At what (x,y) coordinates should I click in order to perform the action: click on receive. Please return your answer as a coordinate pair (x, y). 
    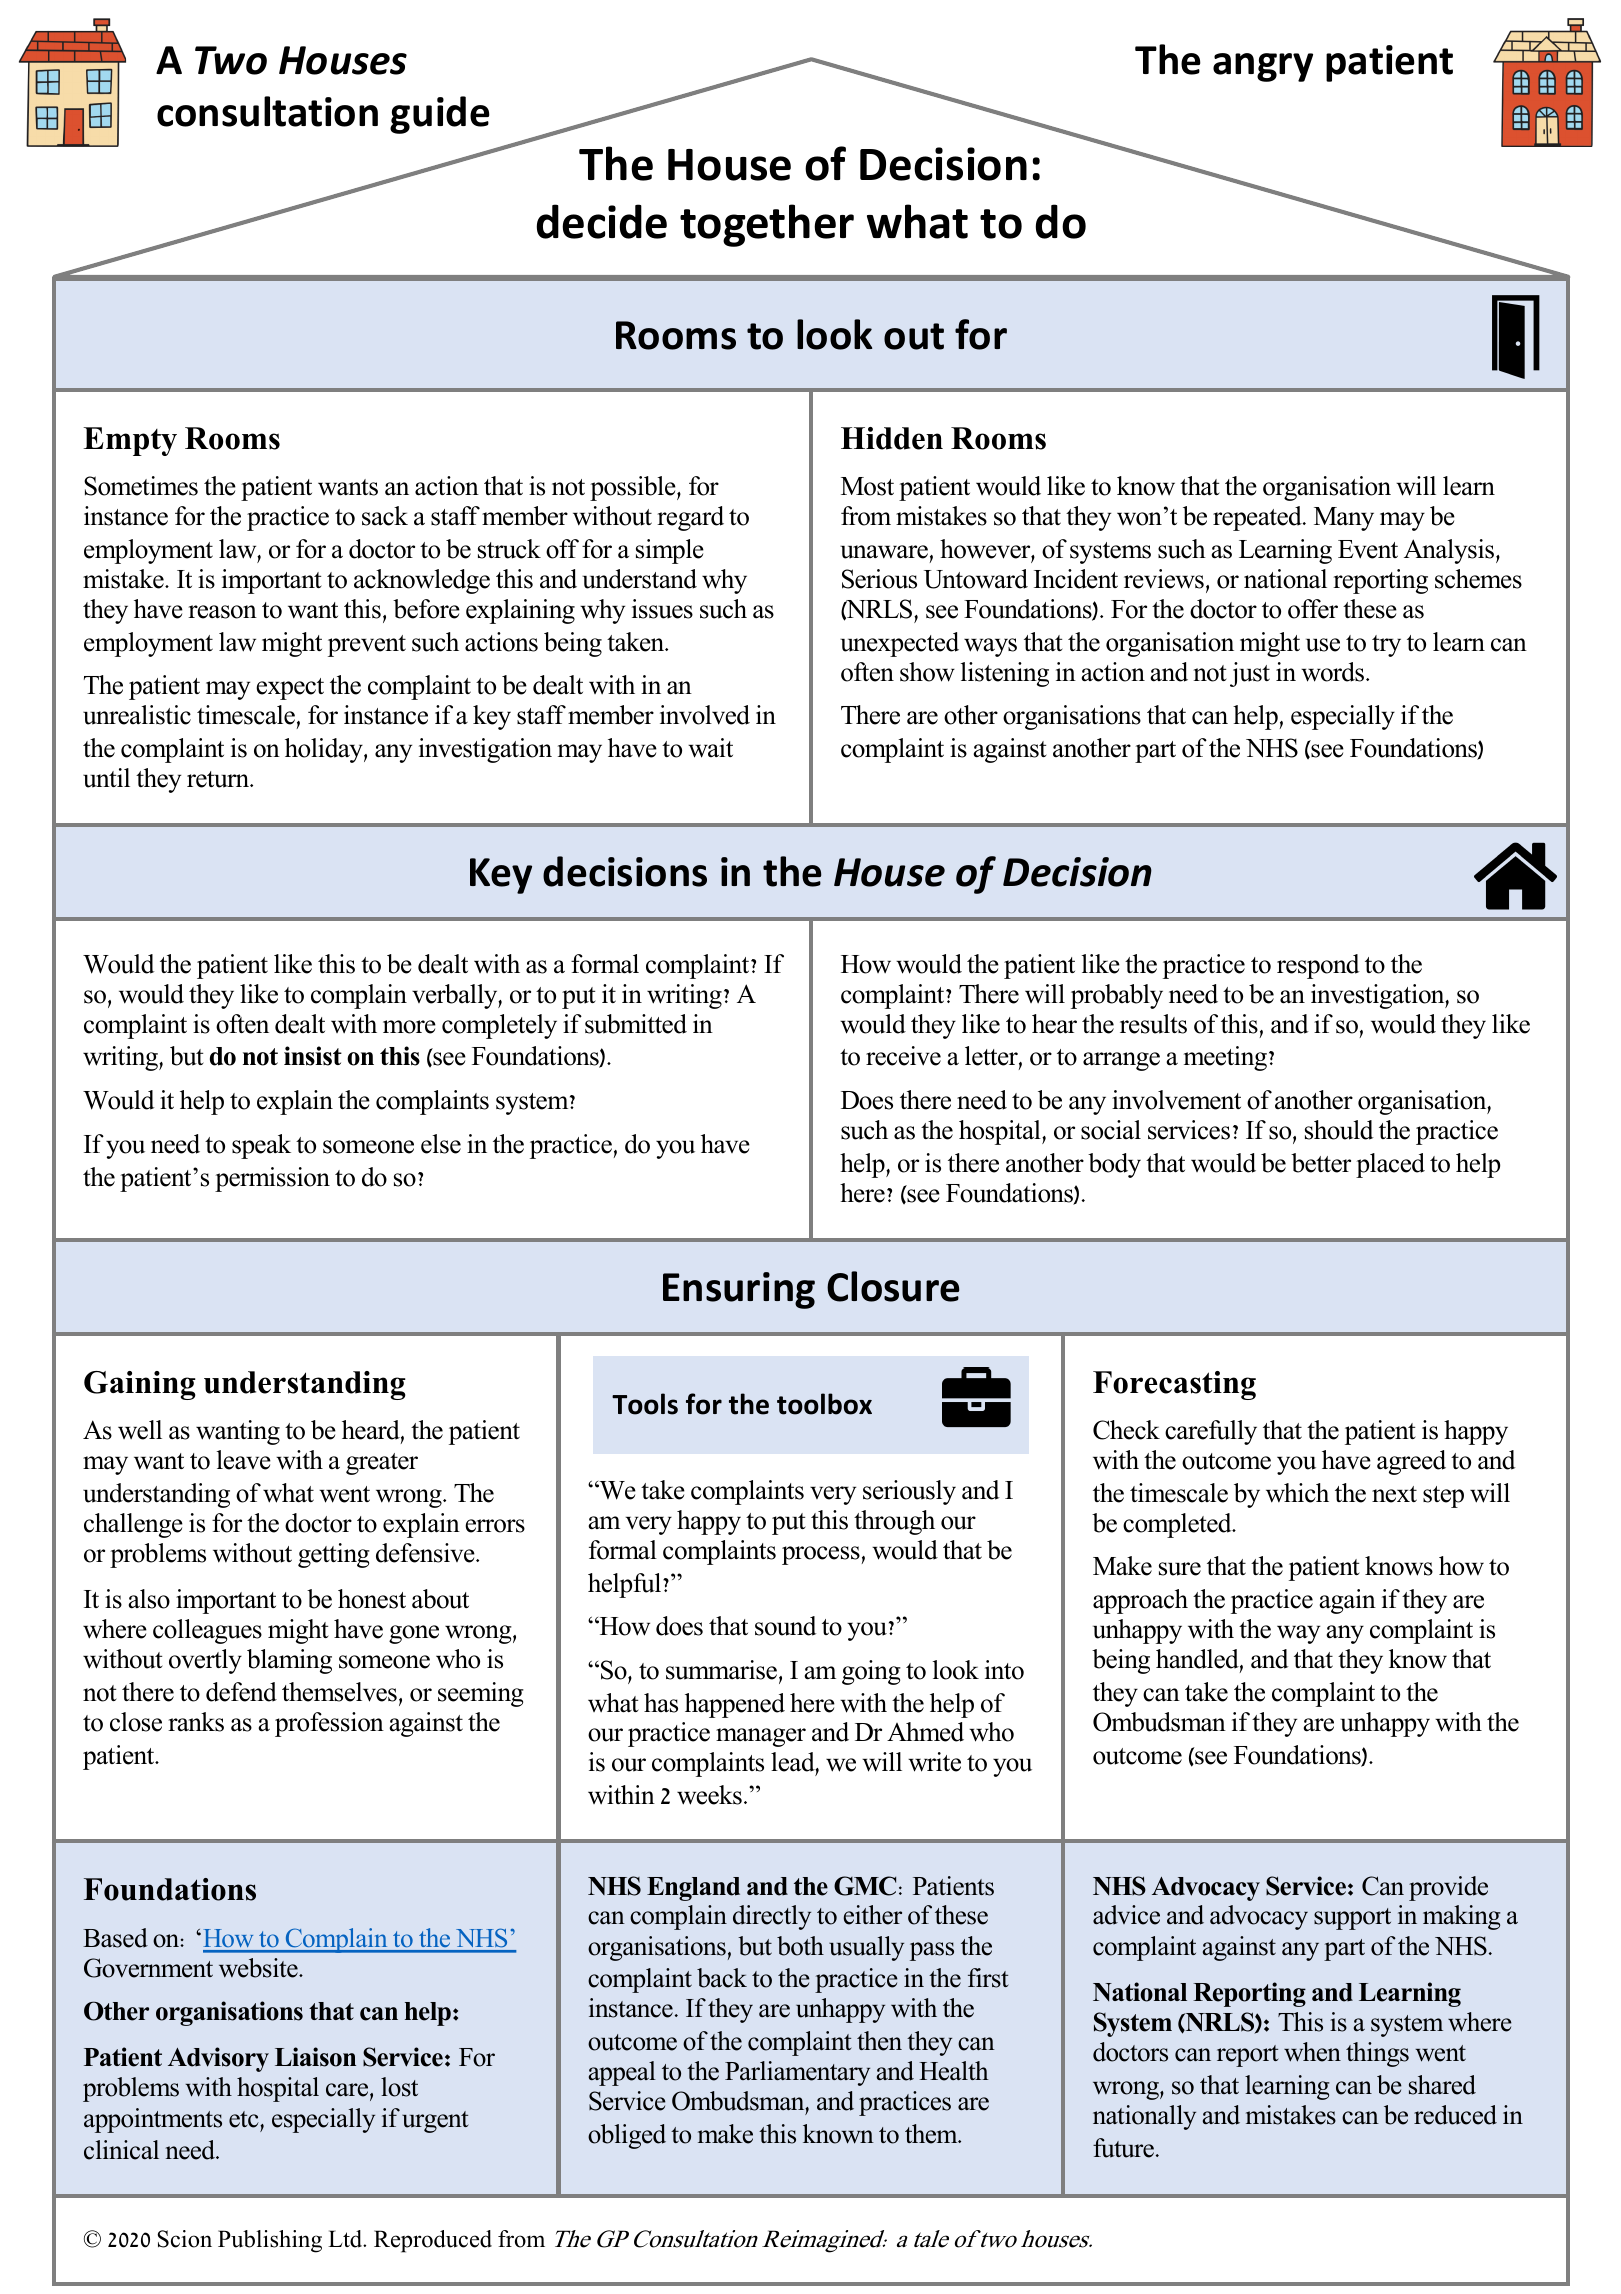
    Looking at the image, I should click on (903, 1056).
